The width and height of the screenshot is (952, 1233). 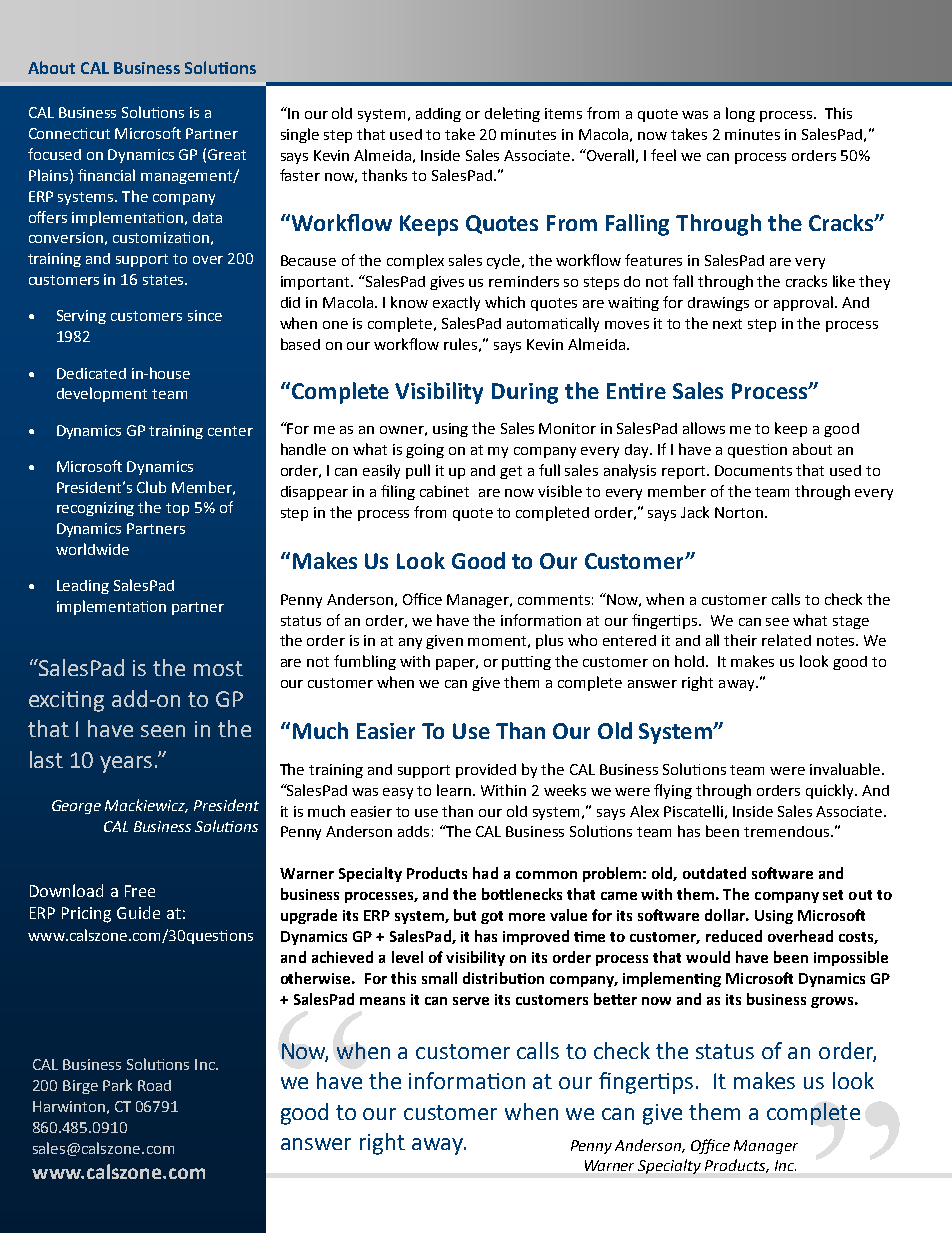 I want to click on learn, so click(x=455, y=790).
